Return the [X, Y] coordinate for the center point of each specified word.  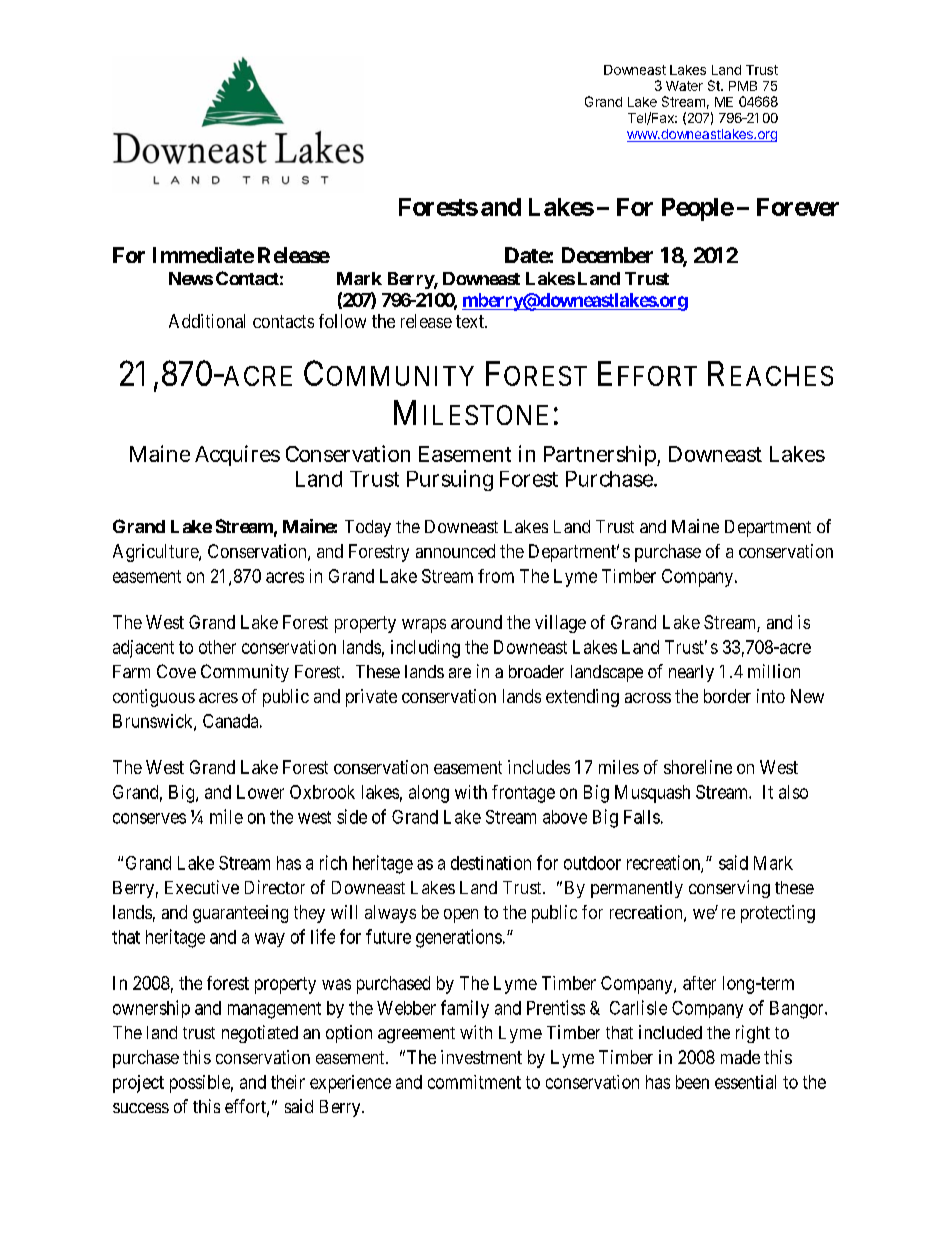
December [607, 255]
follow [342, 321]
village [560, 624]
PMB [743, 86]
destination [491, 863]
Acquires [237, 455]
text [471, 321]
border [727, 696]
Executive [202, 887]
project [138, 1084]
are [460, 673]
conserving [729, 889]
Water [684, 86]
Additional [207, 321]
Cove [176, 671]
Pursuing [450, 480]
